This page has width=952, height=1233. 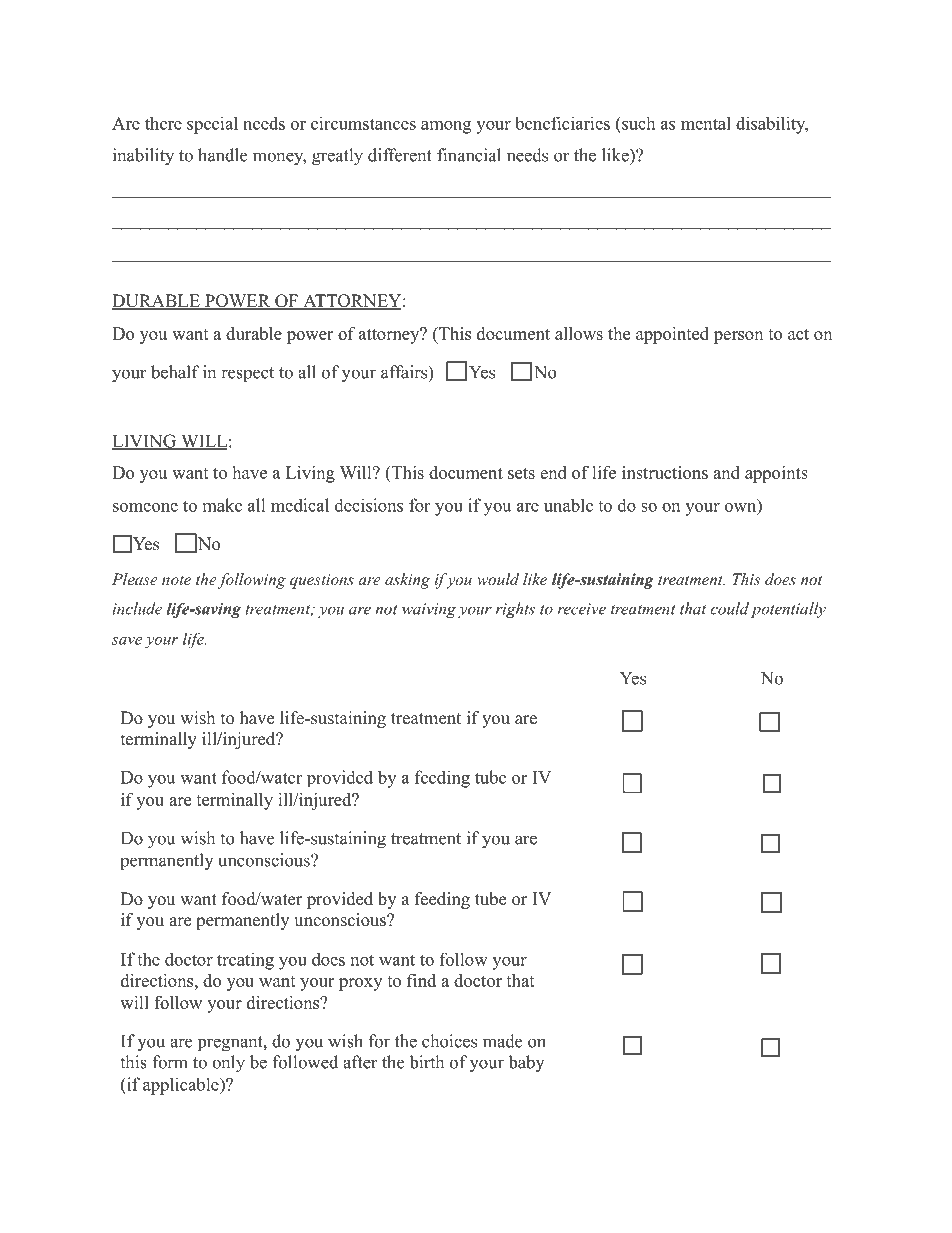 What do you see at coordinates (729, 608) in the page?
I see `could` at bounding box center [729, 608].
